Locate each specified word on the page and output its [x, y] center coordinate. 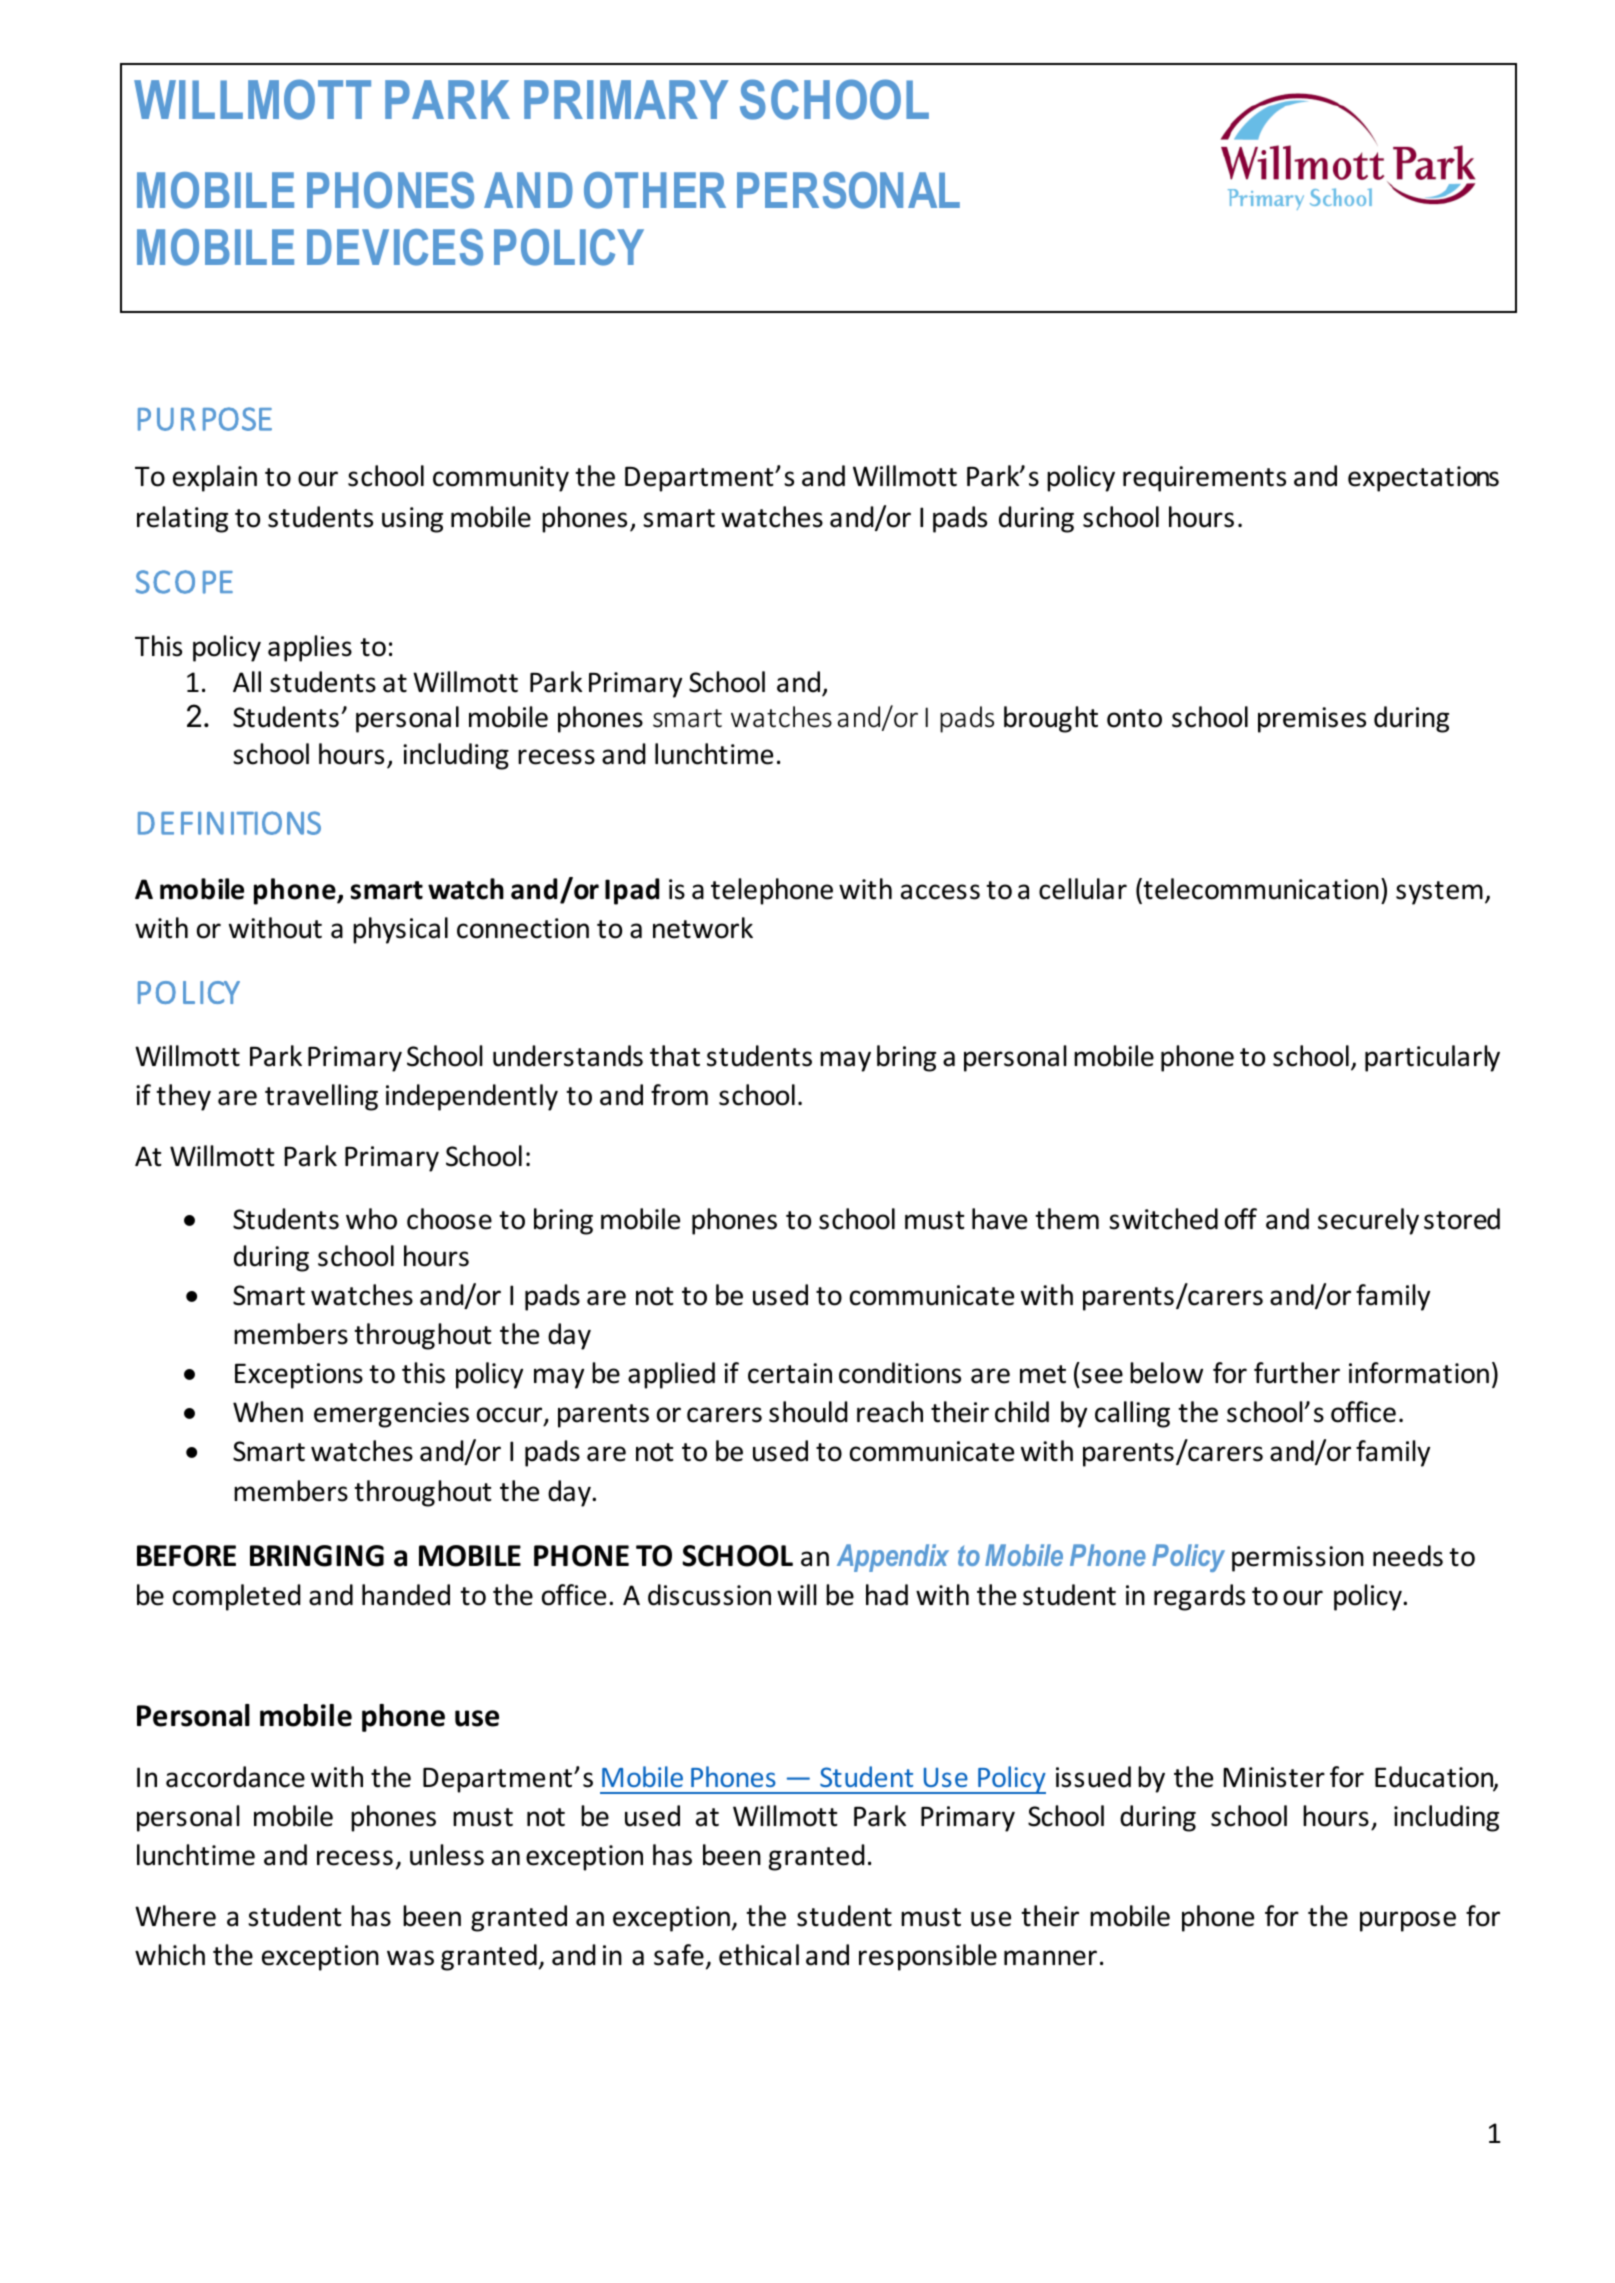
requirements [1204, 479]
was [410, 1958]
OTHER [655, 190]
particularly [1432, 1058]
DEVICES [395, 247]
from [679, 1095]
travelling [321, 1097]
